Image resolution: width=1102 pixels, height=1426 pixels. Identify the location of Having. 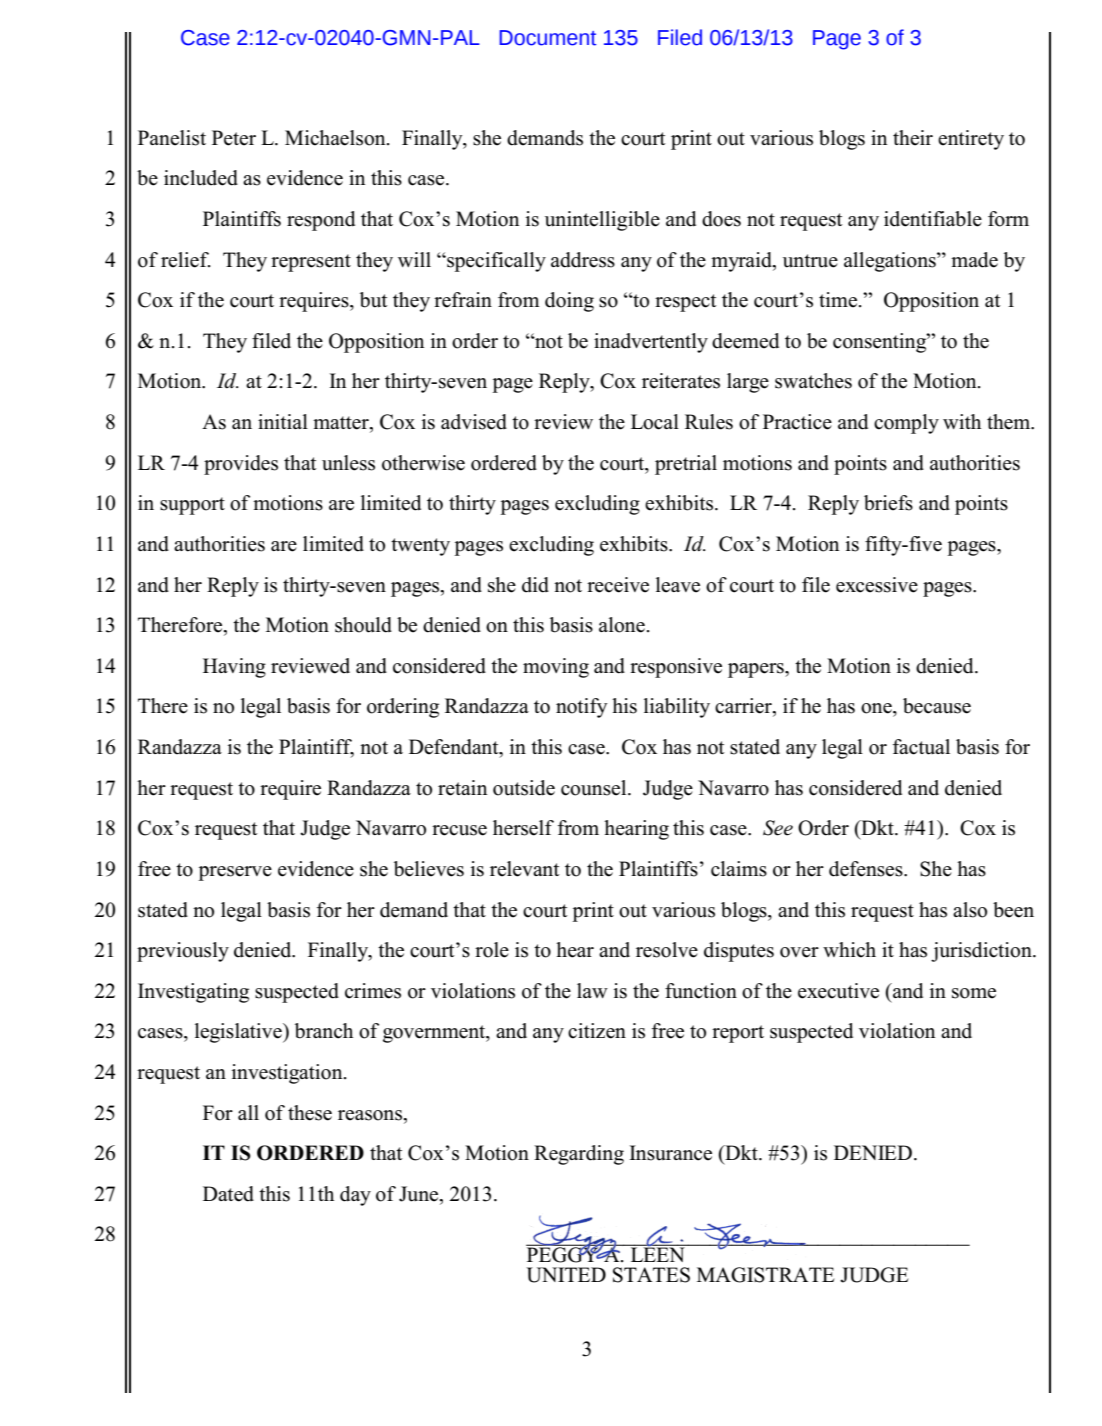
(234, 668).
